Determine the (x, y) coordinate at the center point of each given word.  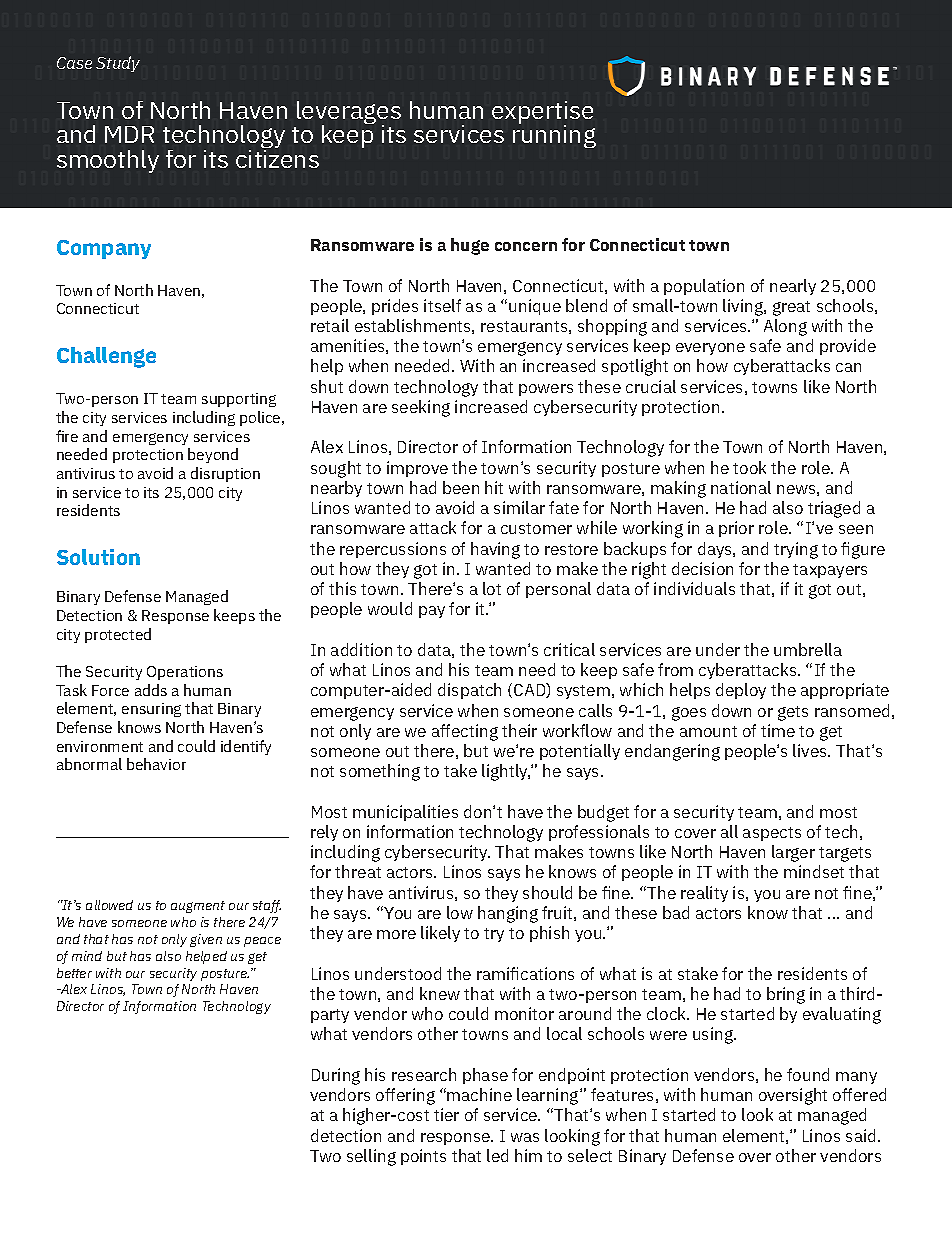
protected (118, 635)
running (554, 135)
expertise (542, 113)
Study (118, 64)
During (336, 1076)
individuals (694, 588)
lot (492, 588)
